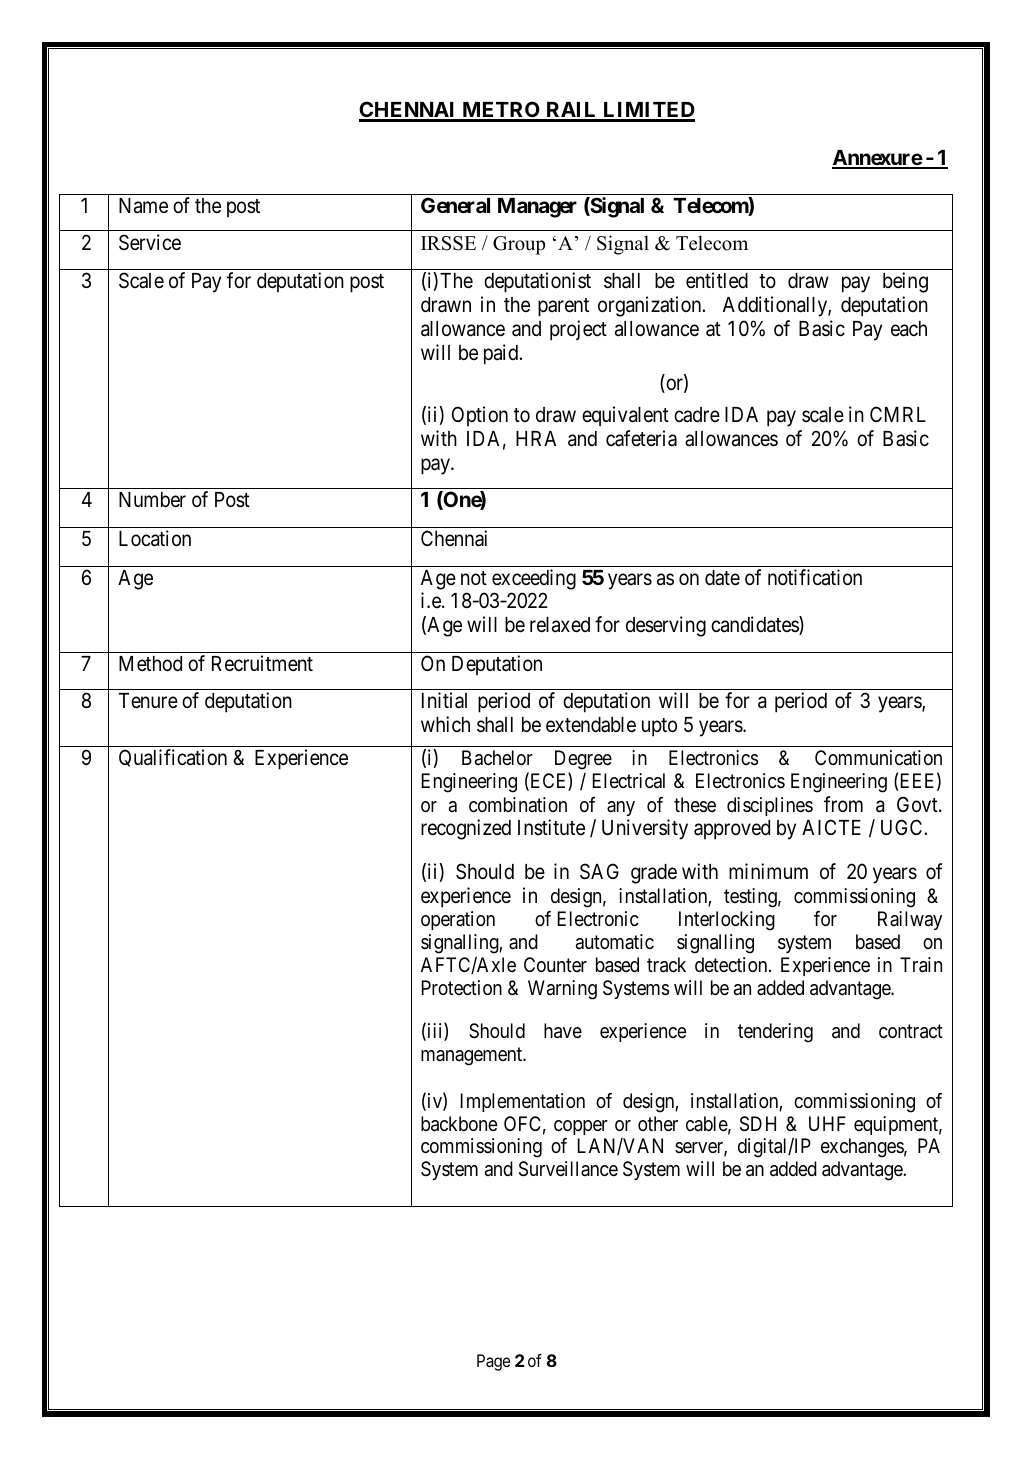 The width and height of the screenshot is (1031, 1458). Describe the element at coordinates (815, 577) in the screenshot. I see `notification` at that location.
